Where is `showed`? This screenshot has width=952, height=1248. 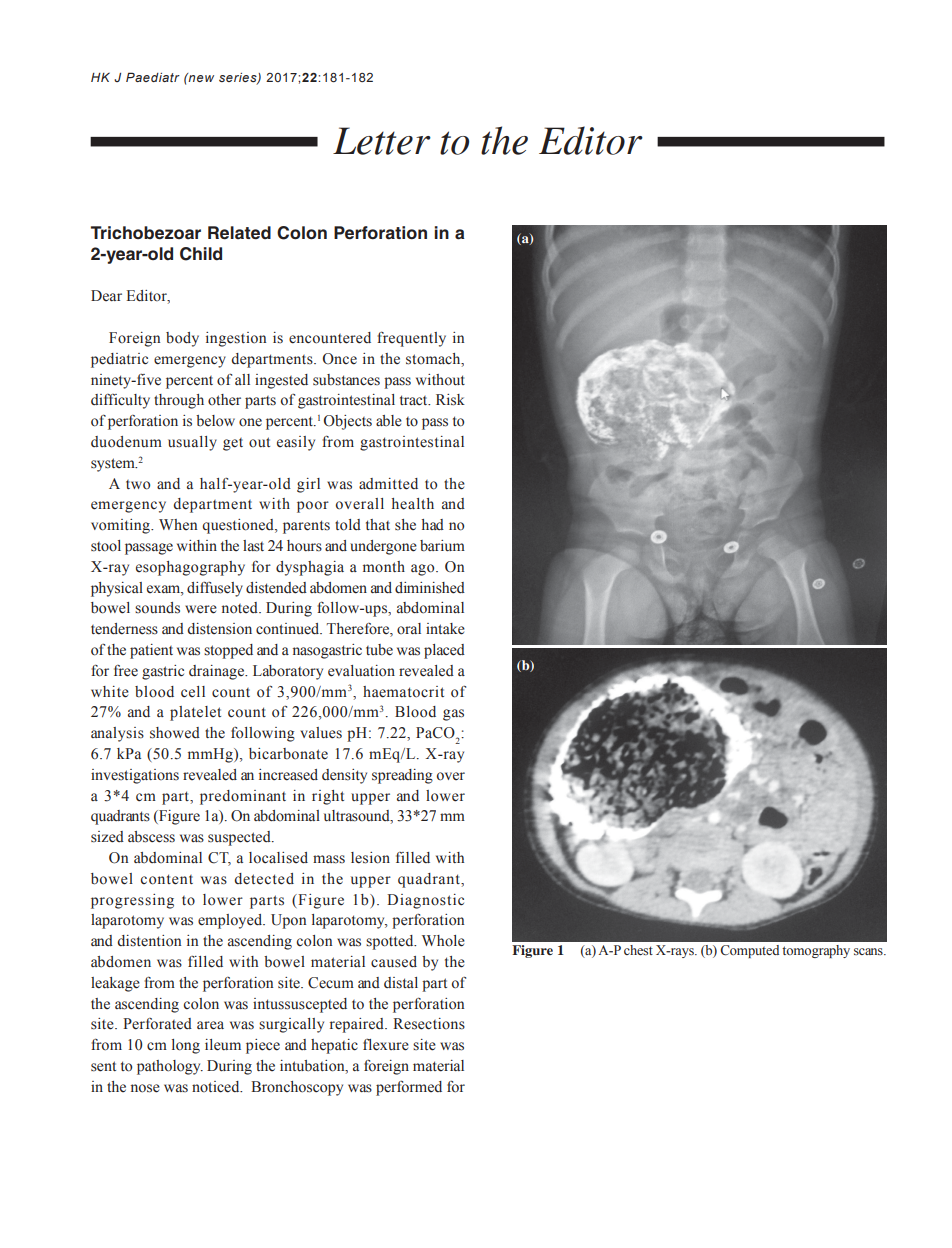 showed is located at coordinates (175, 733).
